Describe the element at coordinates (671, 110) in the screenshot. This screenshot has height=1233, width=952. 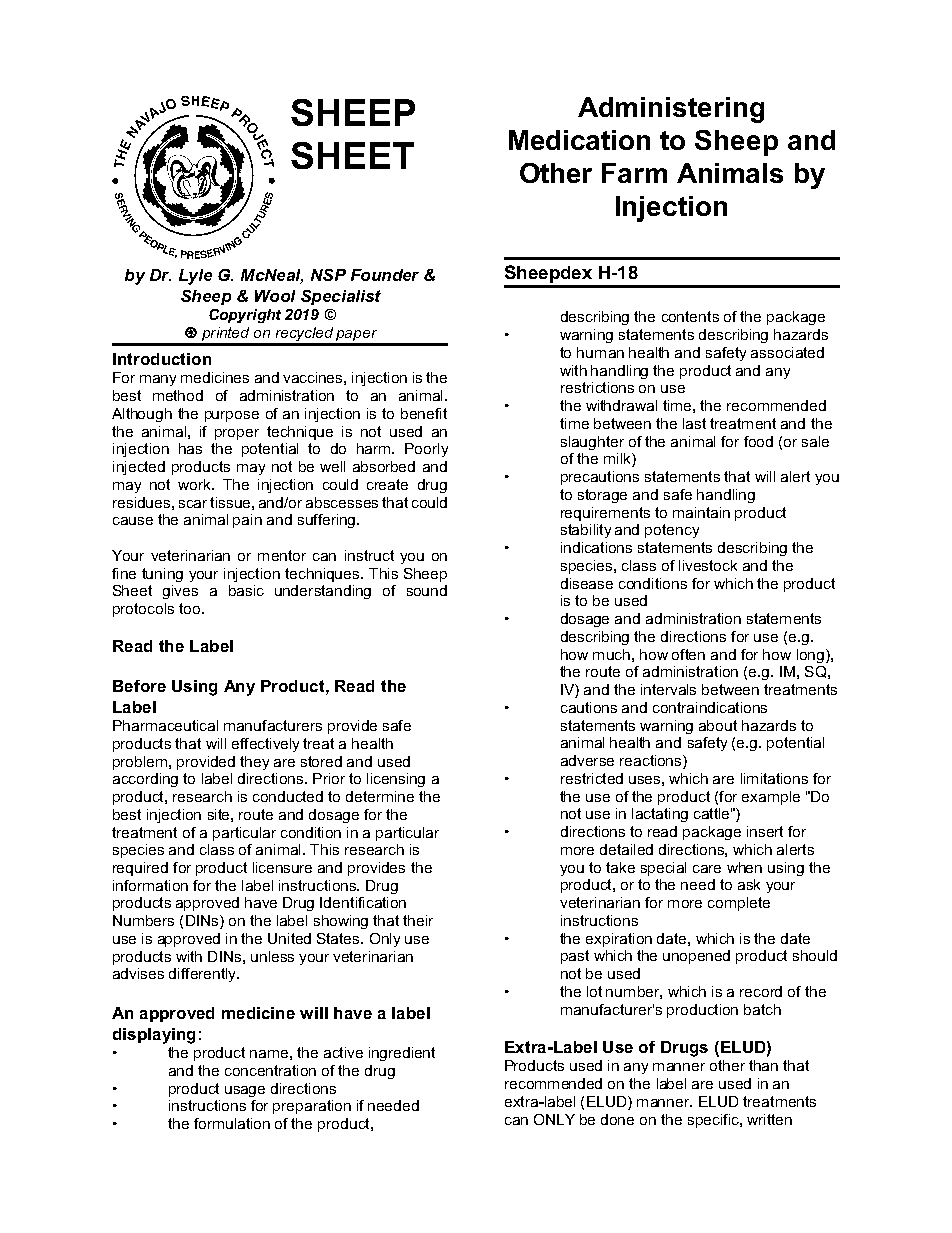
I see `Administering` at that location.
